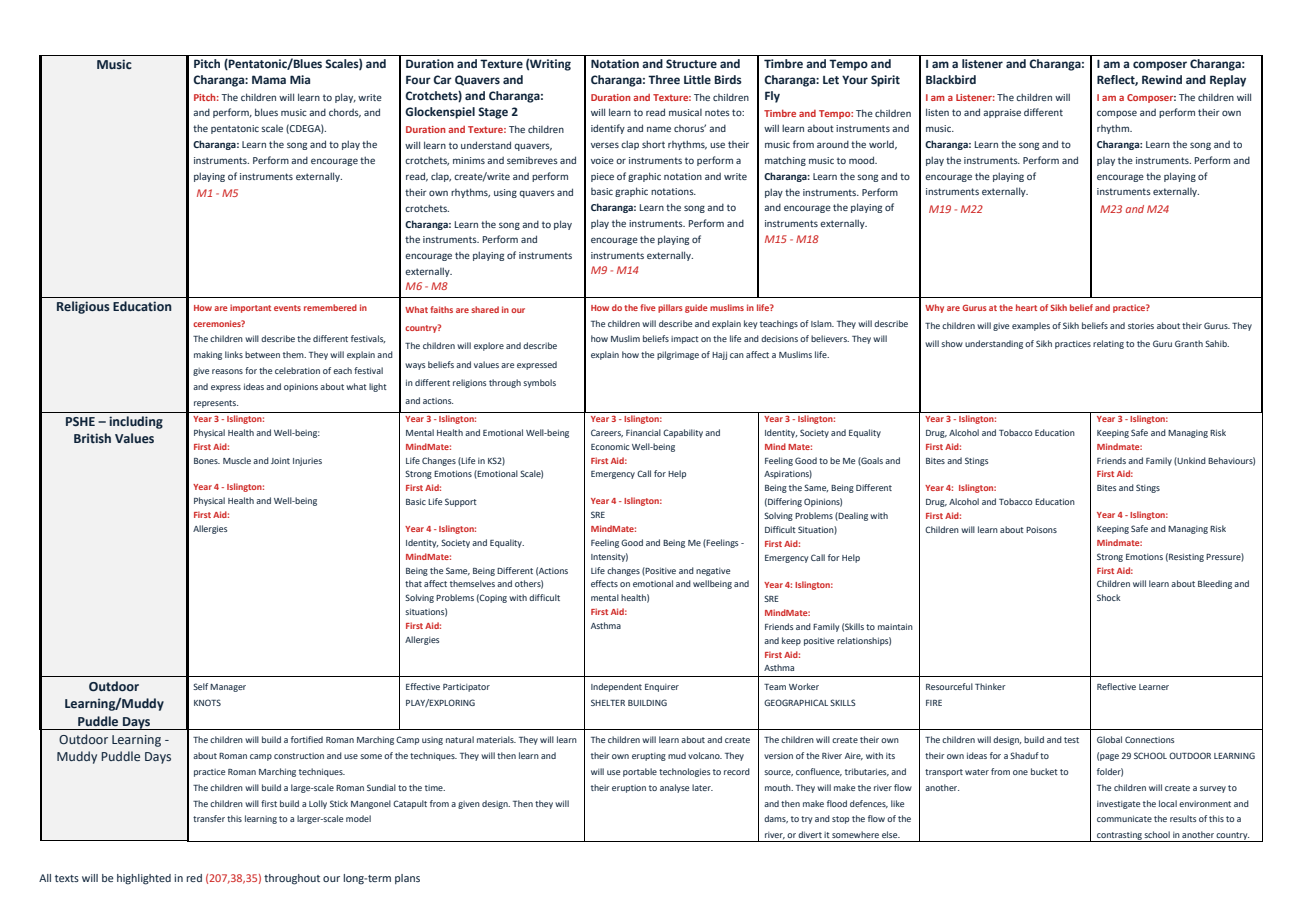  I want to click on that, so click(413, 583).
